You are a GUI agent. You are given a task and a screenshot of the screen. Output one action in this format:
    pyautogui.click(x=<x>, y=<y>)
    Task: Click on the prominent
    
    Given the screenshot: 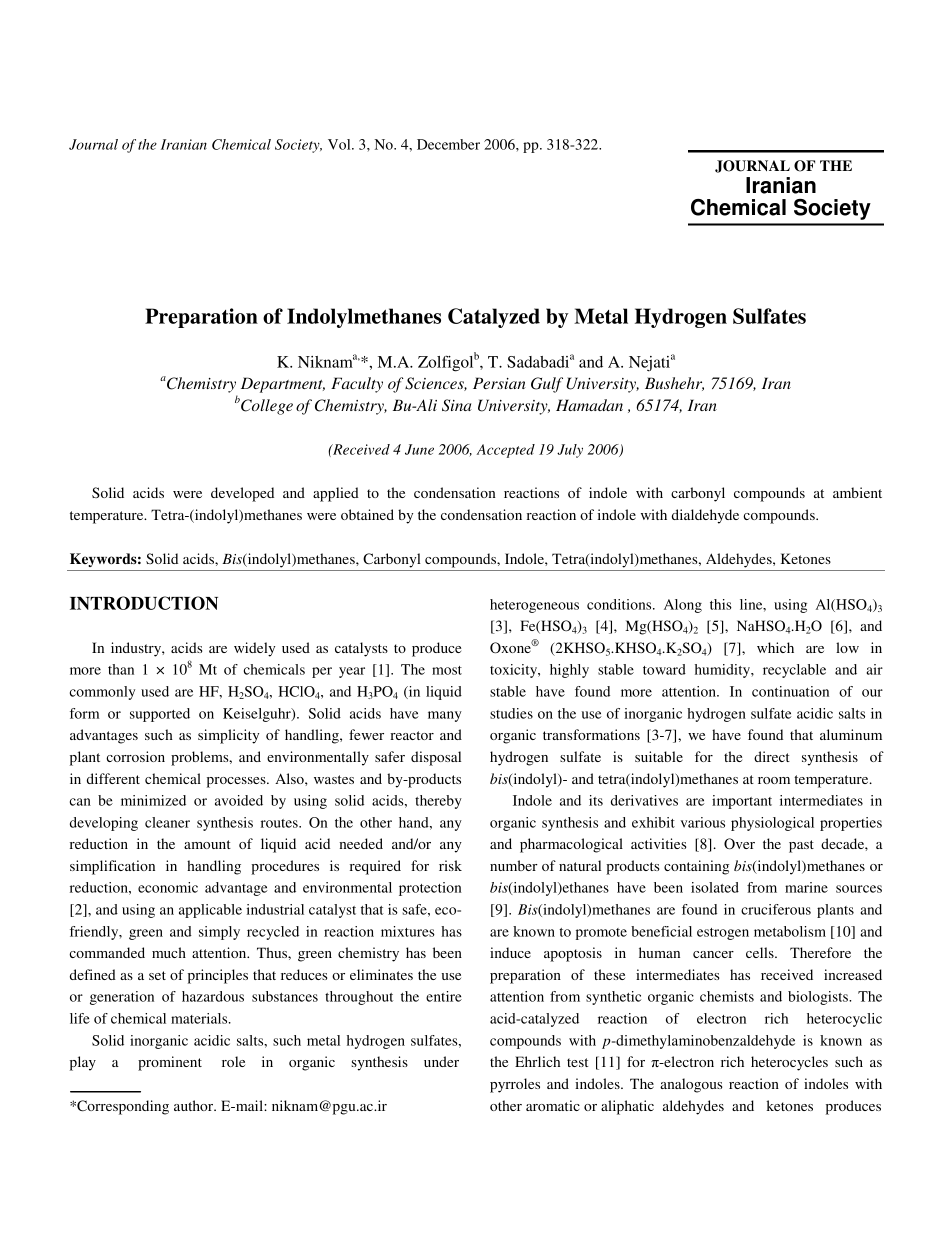 What is the action you would take?
    pyautogui.click(x=170, y=1063)
